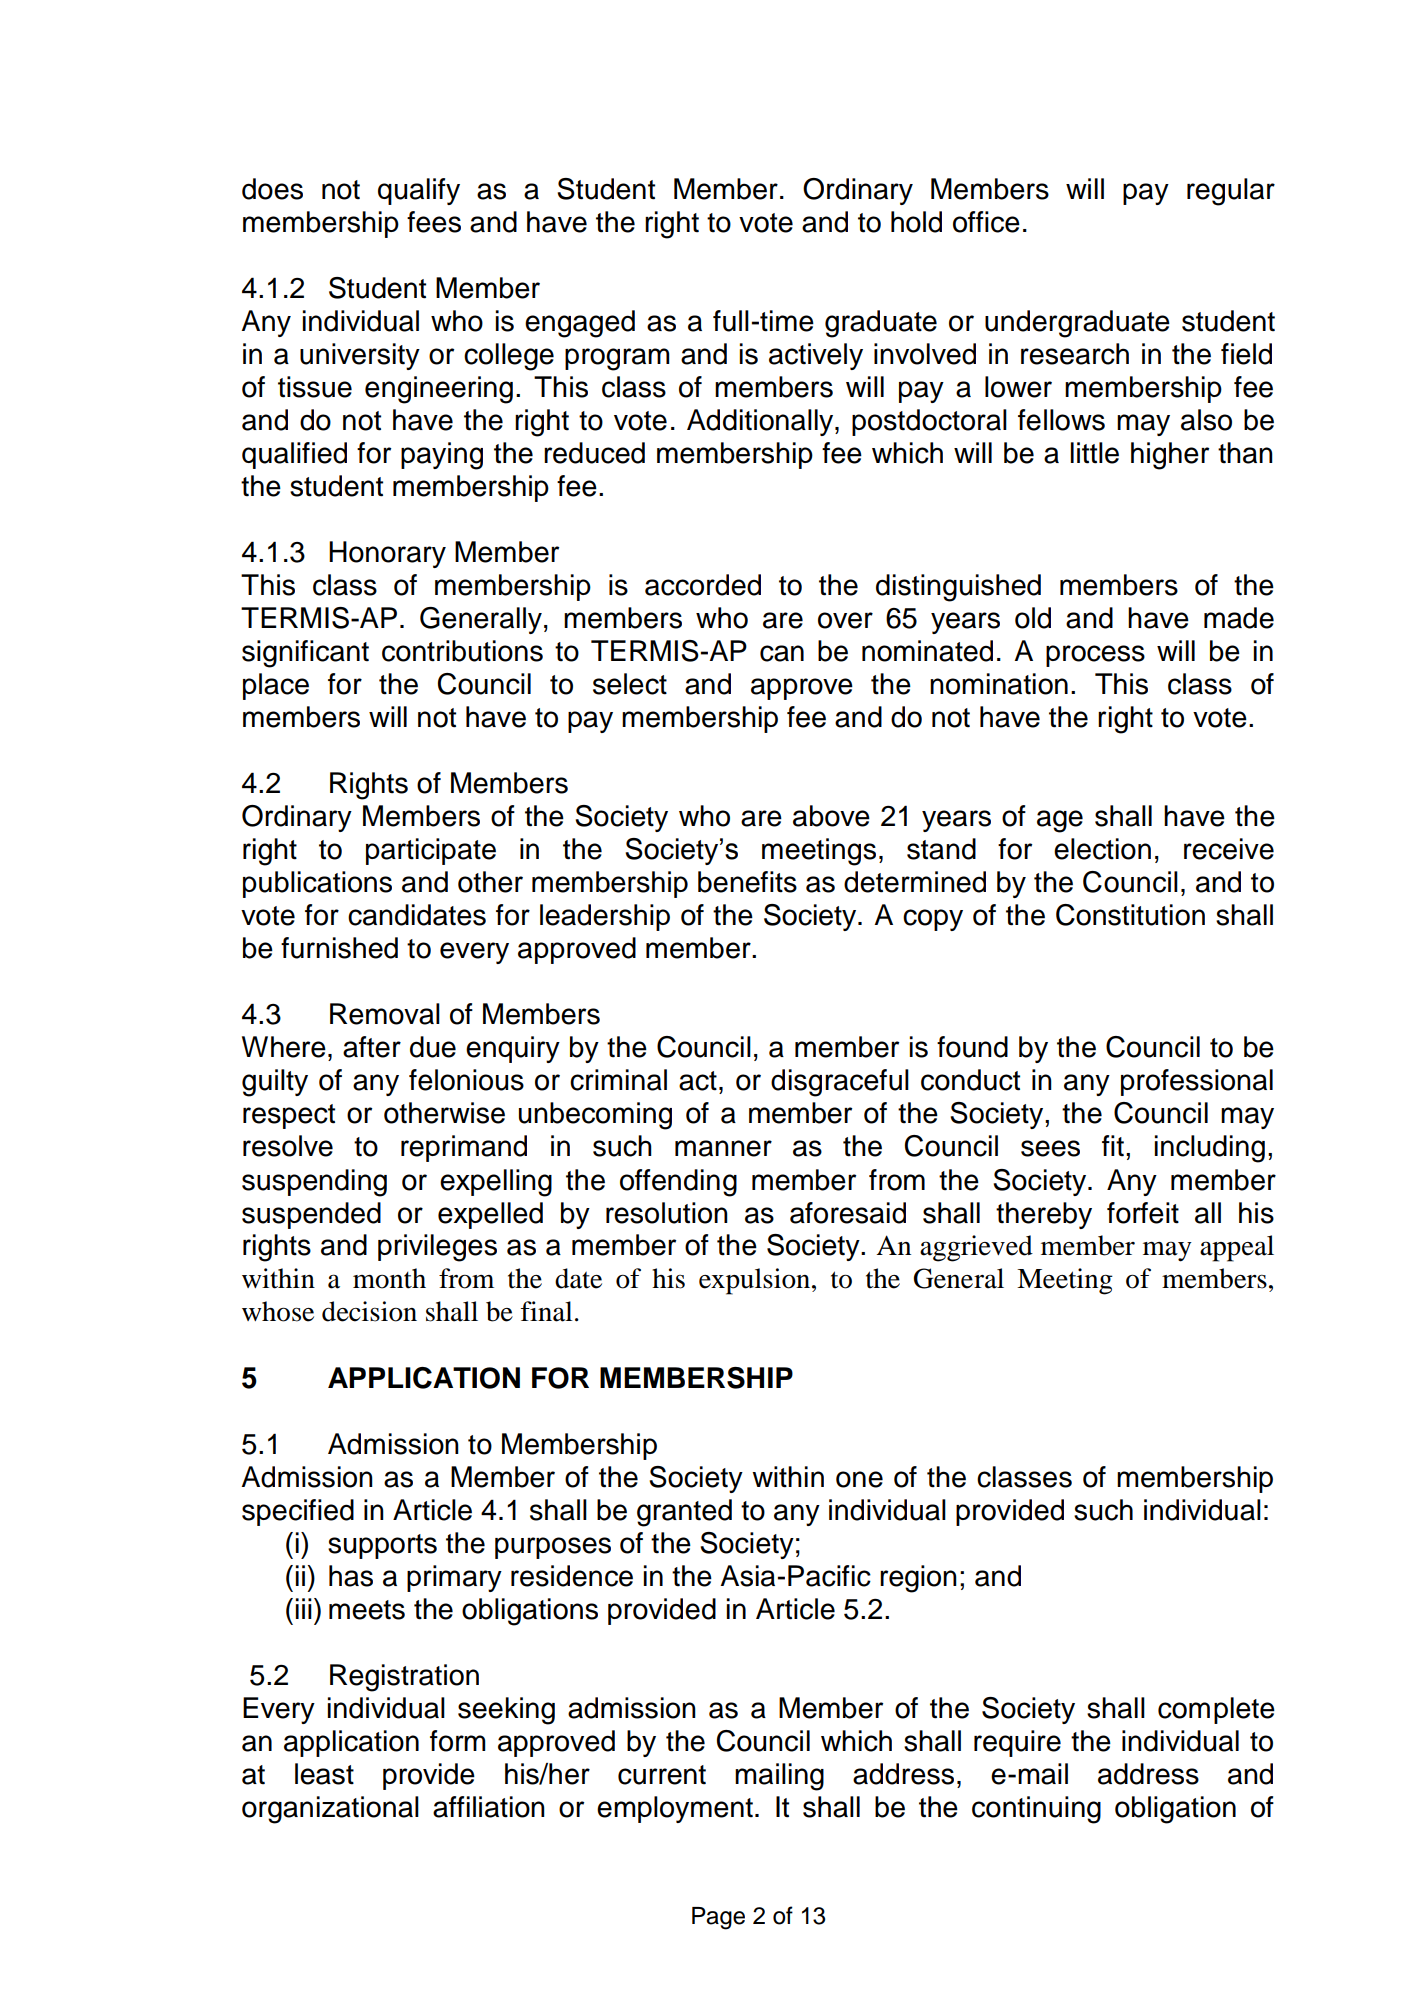 This document has width=1425, height=2014. What do you see at coordinates (434, 222) in the document?
I see `fees` at bounding box center [434, 222].
